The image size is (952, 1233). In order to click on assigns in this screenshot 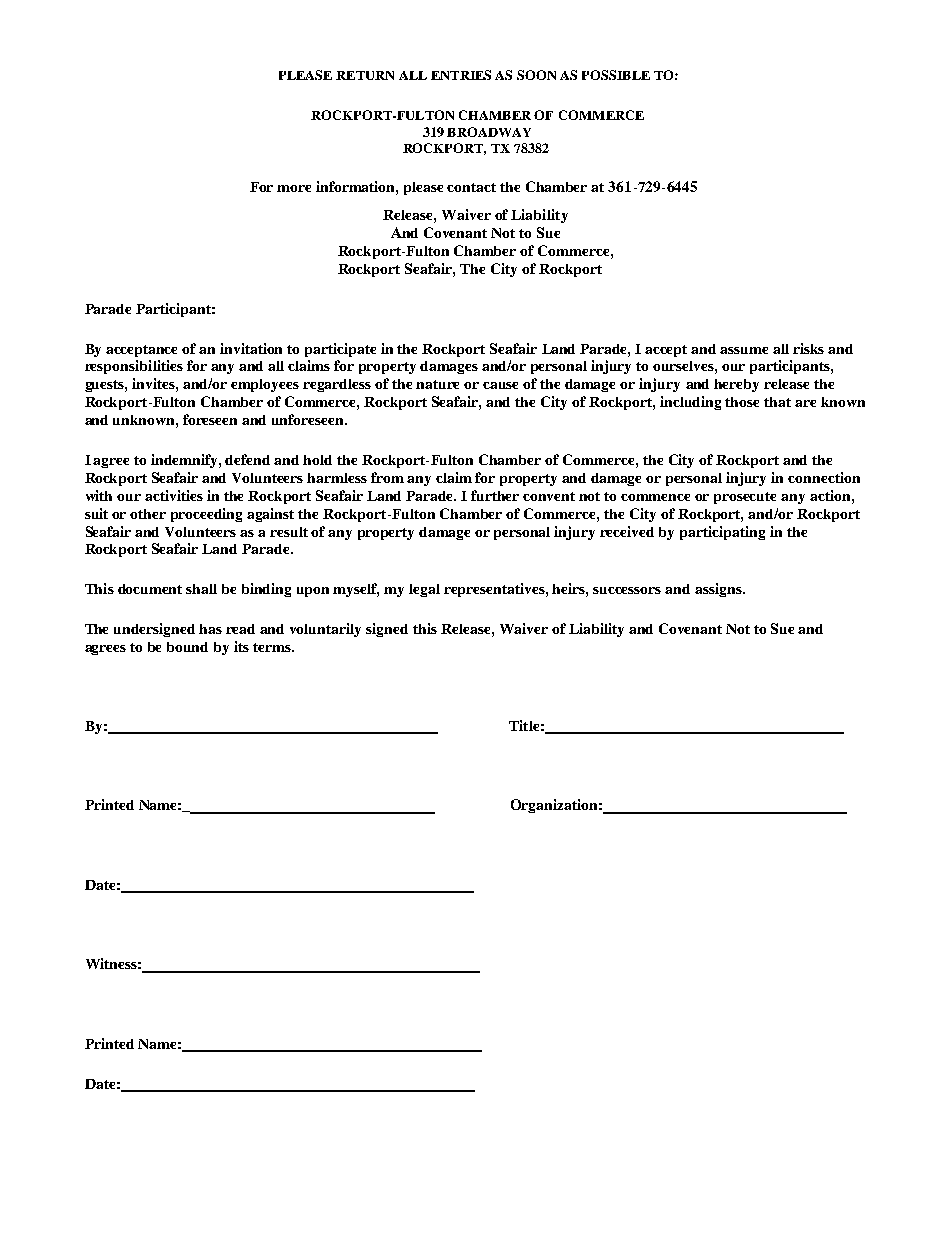, I will do `click(719, 590)`.
